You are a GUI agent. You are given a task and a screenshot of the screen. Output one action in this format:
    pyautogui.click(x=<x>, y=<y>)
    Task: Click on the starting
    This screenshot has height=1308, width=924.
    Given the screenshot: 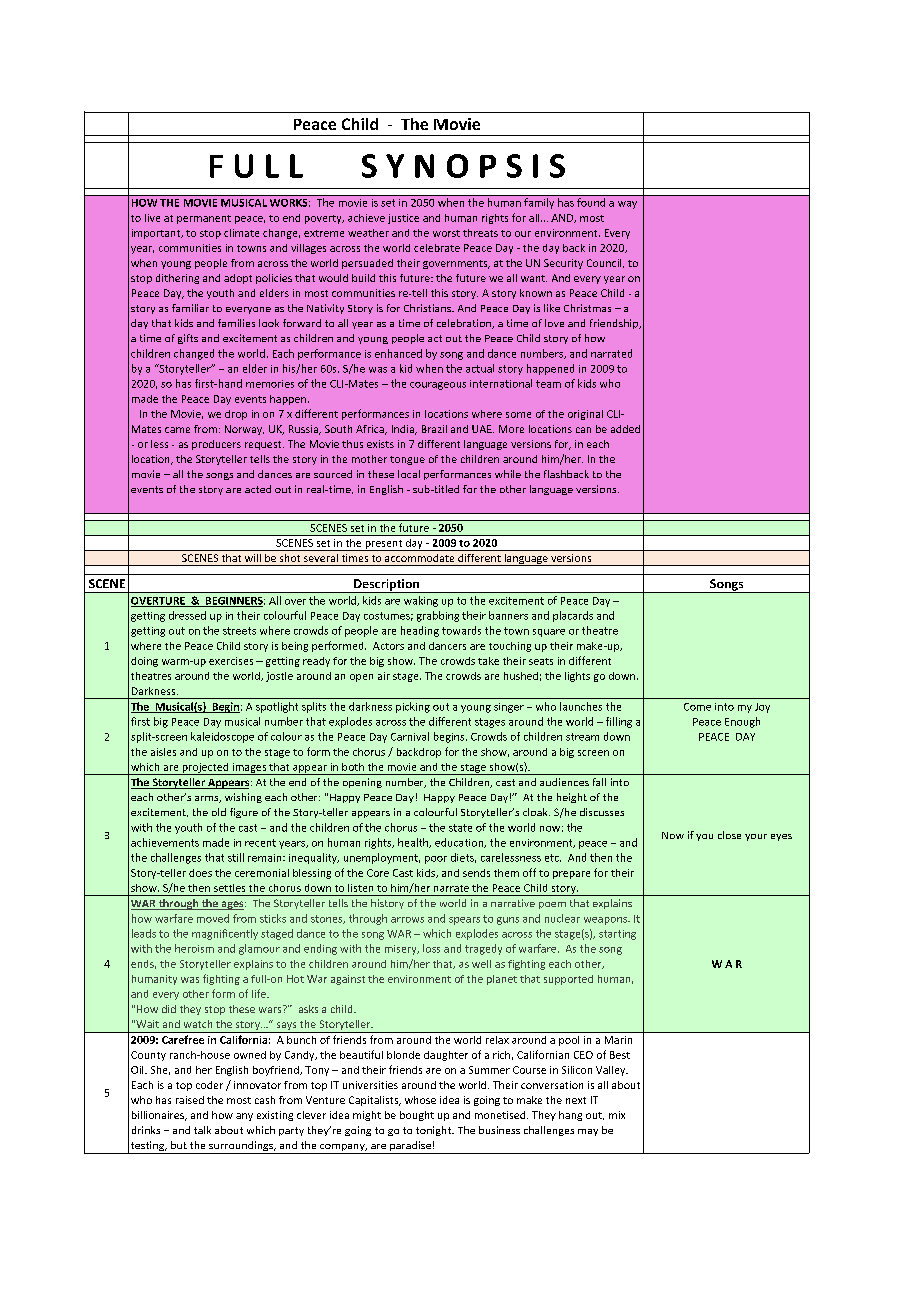 What is the action you would take?
    pyautogui.click(x=617, y=935)
